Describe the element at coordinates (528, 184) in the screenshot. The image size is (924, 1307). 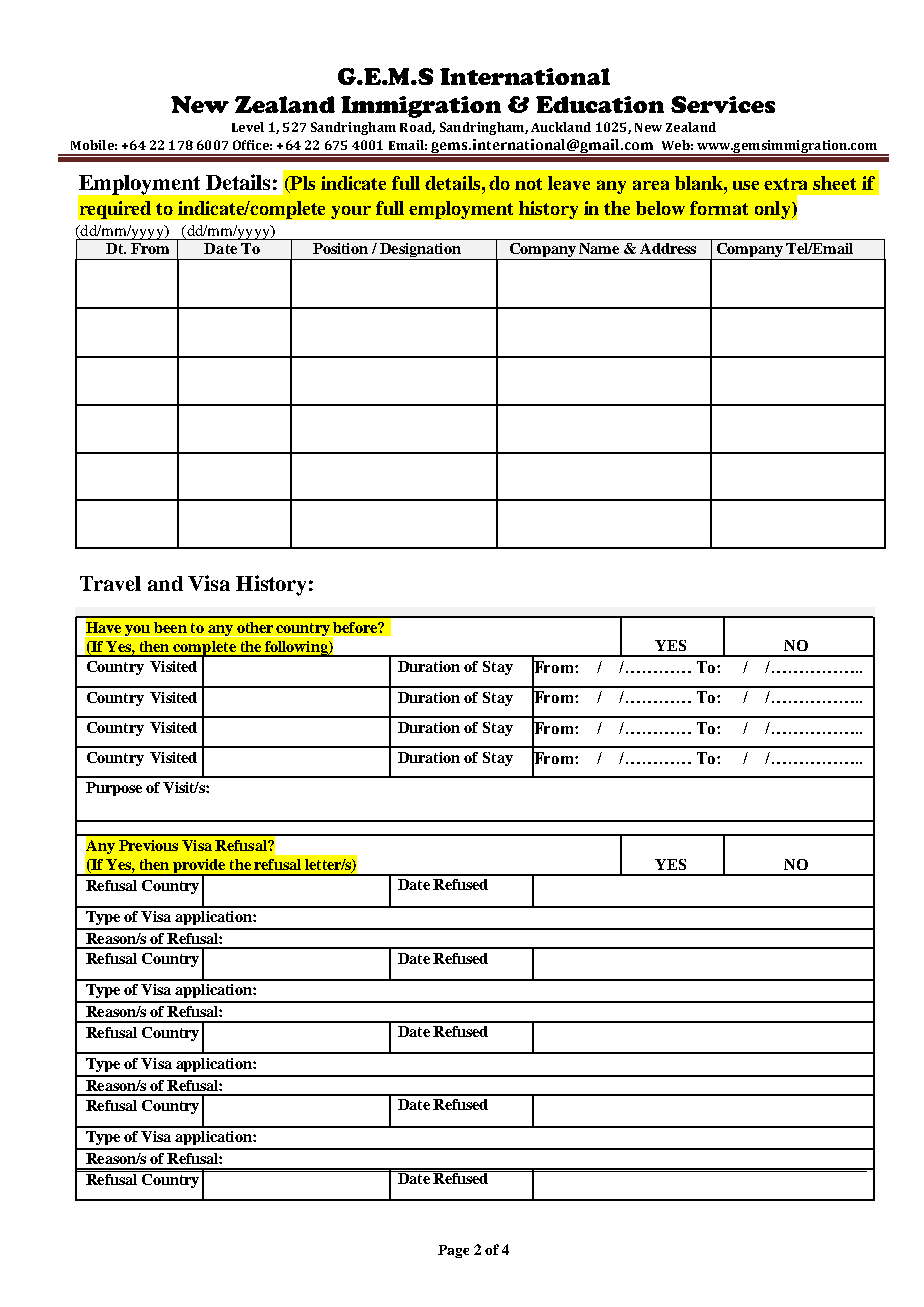
I see `not` at that location.
